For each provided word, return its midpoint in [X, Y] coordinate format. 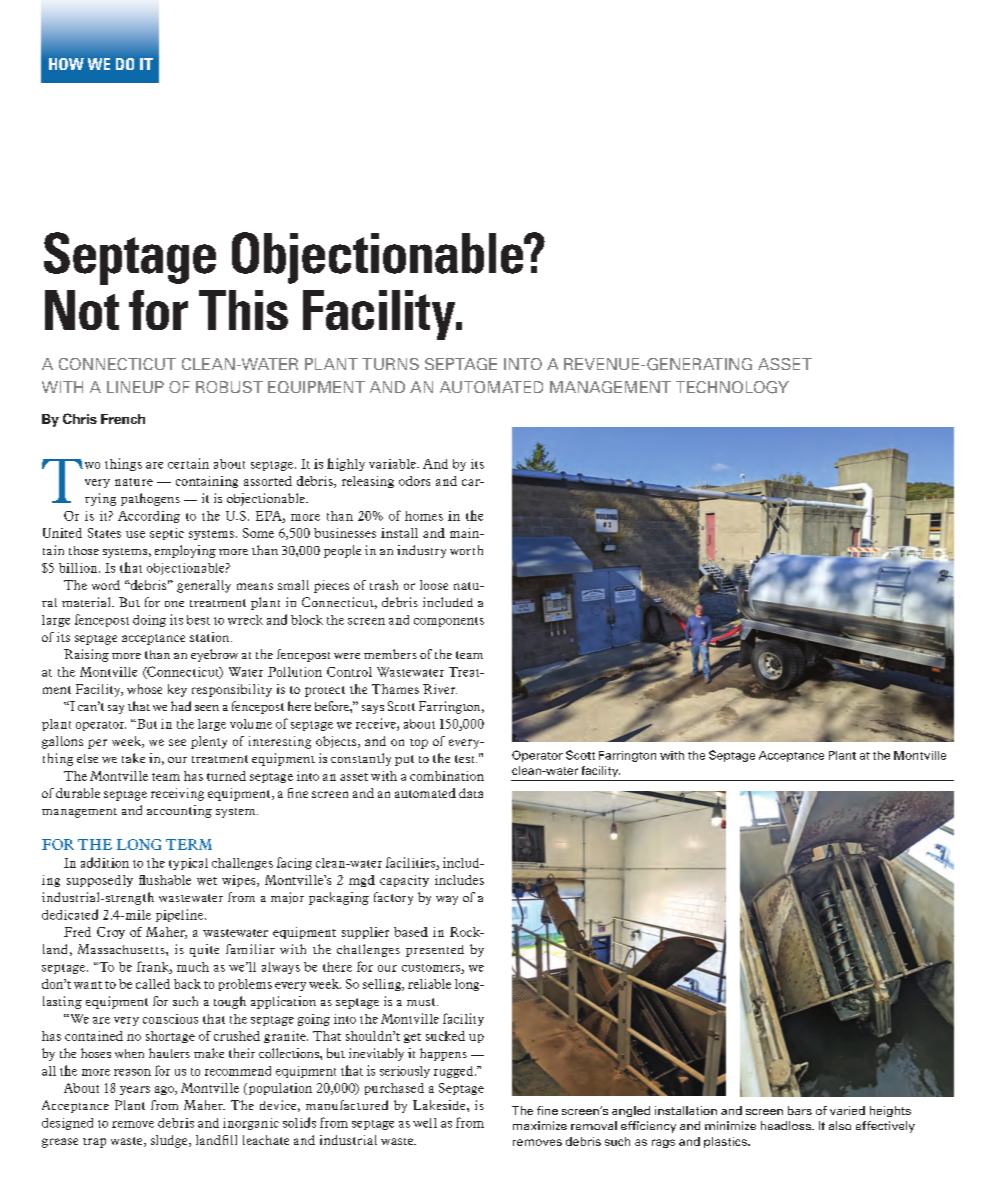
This [243, 310]
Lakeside [440, 1105]
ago [165, 1090]
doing [149, 621]
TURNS [390, 364]
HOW [66, 64]
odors [414, 481]
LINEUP [135, 387]
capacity [404, 881]
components [449, 622]
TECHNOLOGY [732, 387]
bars [800, 1110]
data [471, 793]
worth [466, 550]
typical [188, 864]
